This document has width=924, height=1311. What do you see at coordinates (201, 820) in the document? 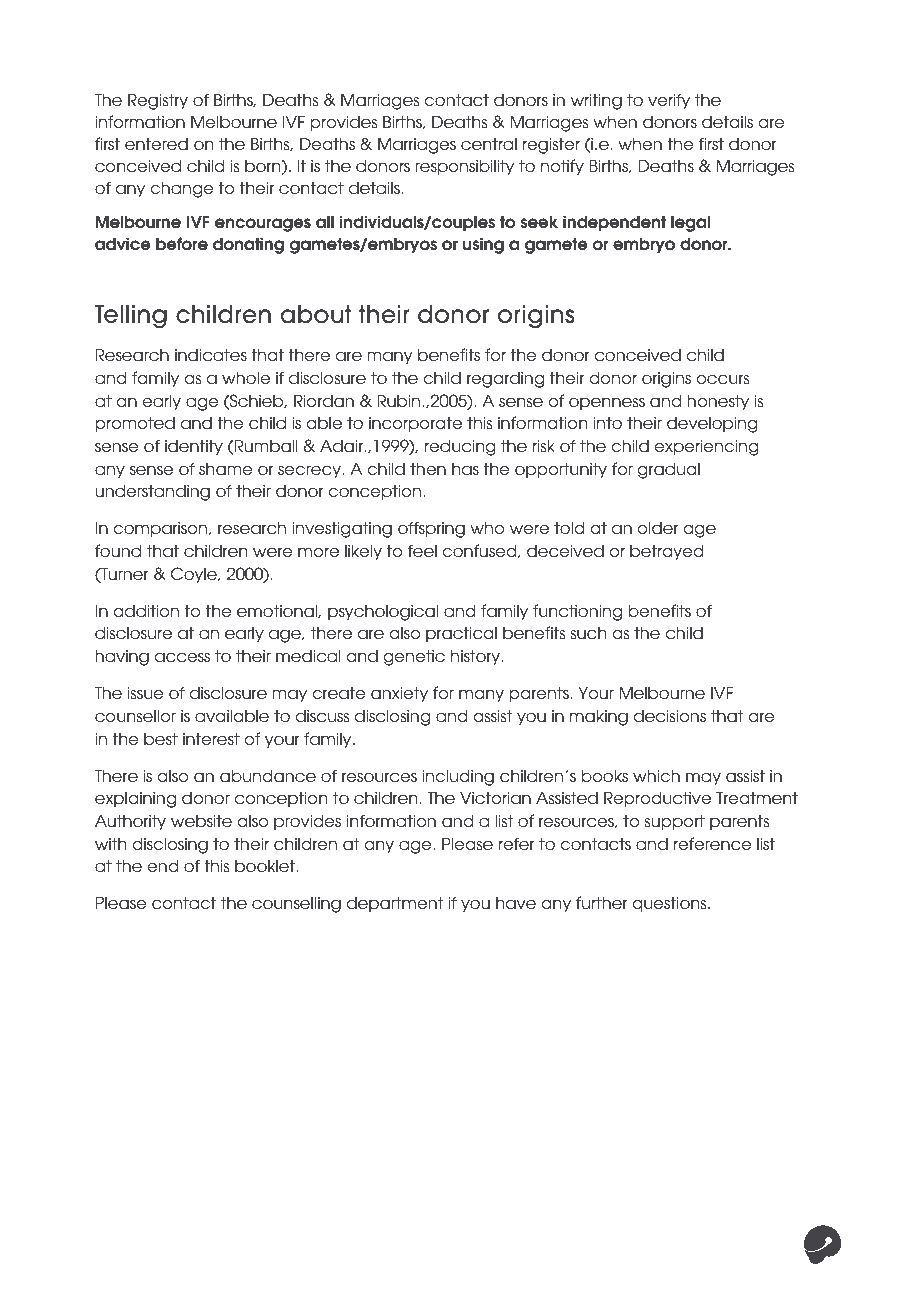
I see `website` at bounding box center [201, 820].
